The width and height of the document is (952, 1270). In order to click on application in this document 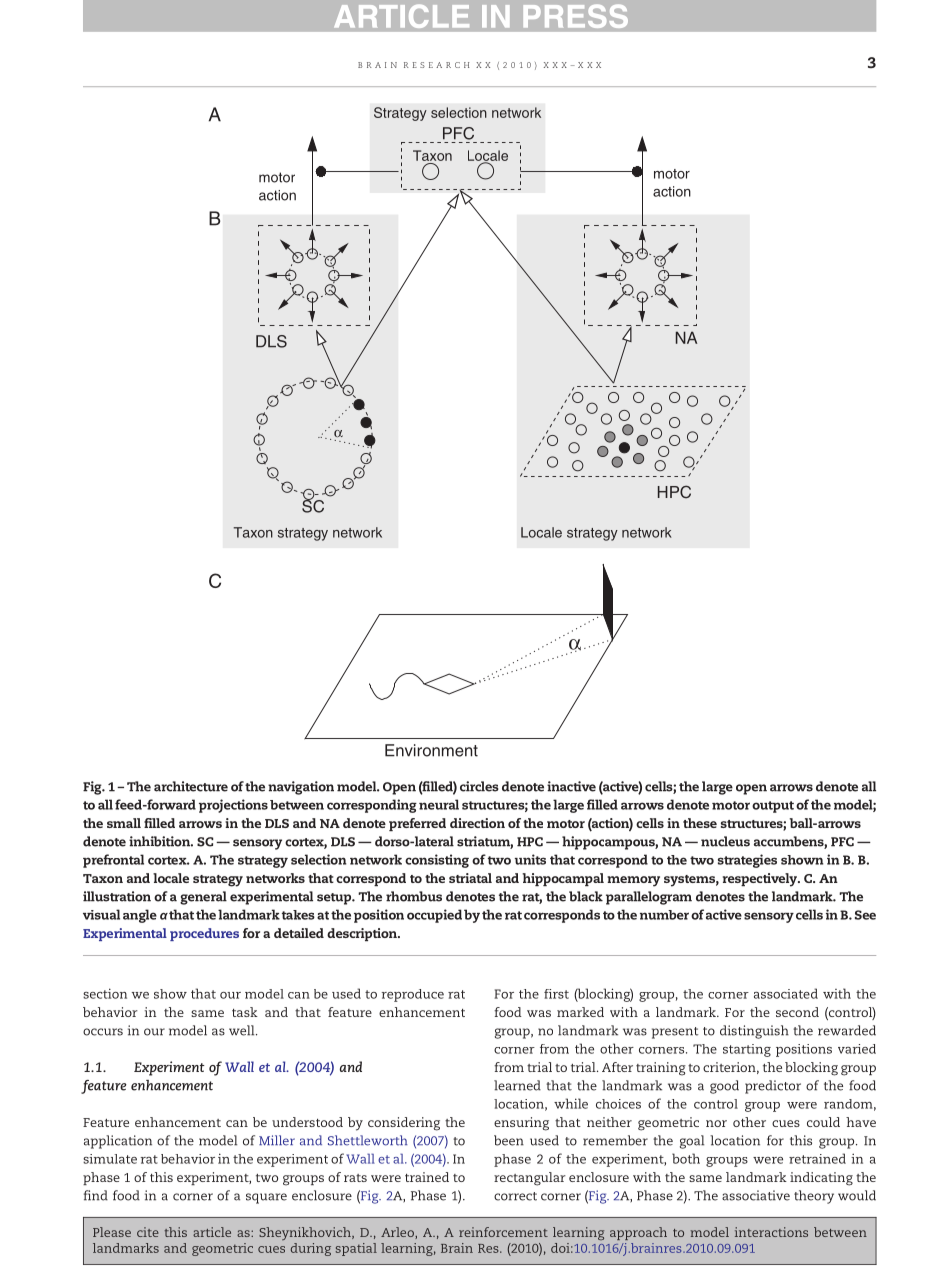, I will do `click(118, 1142)`.
